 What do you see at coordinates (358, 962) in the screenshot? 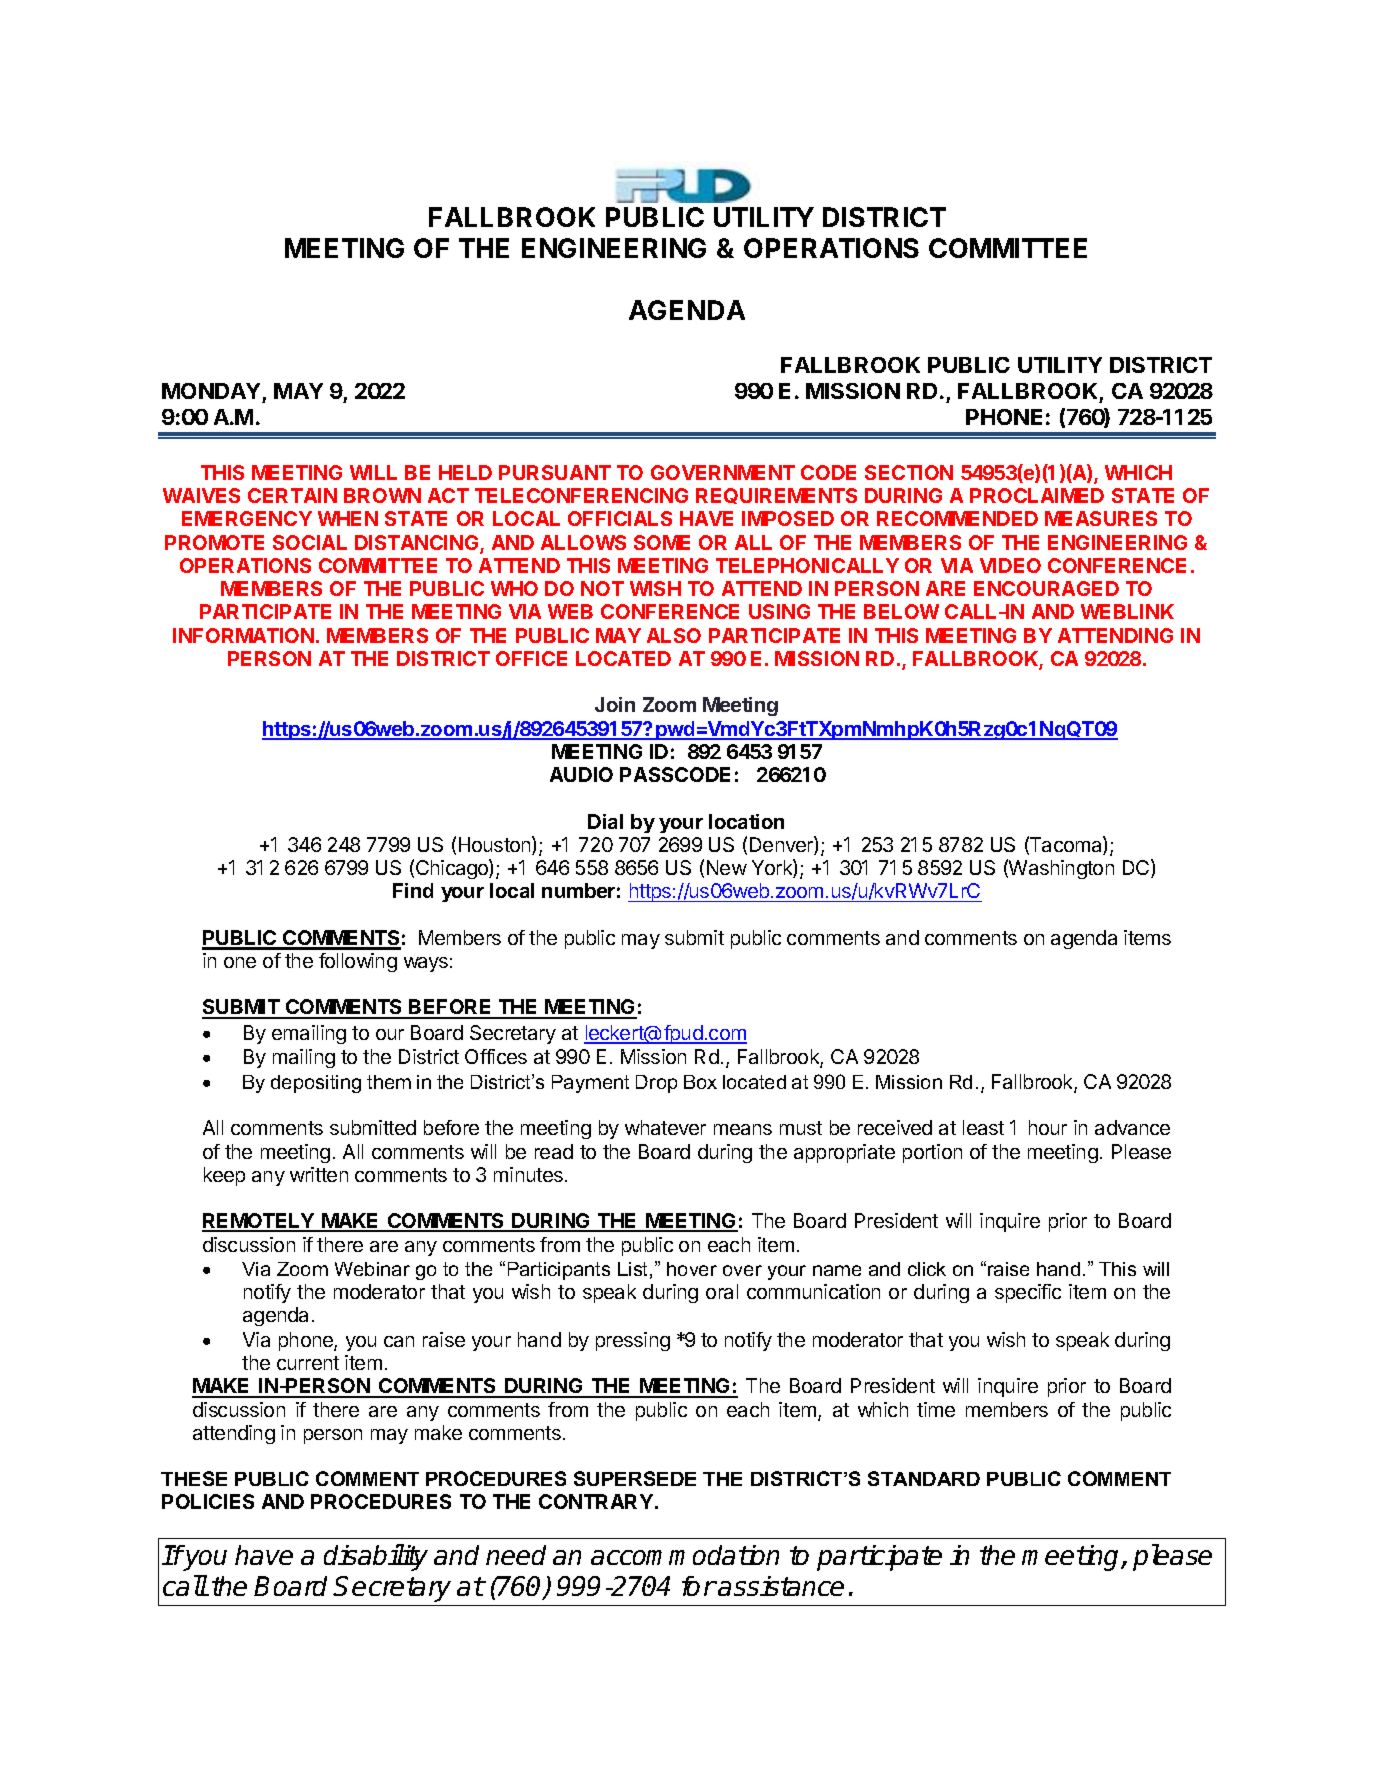
I see `following` at bounding box center [358, 962].
